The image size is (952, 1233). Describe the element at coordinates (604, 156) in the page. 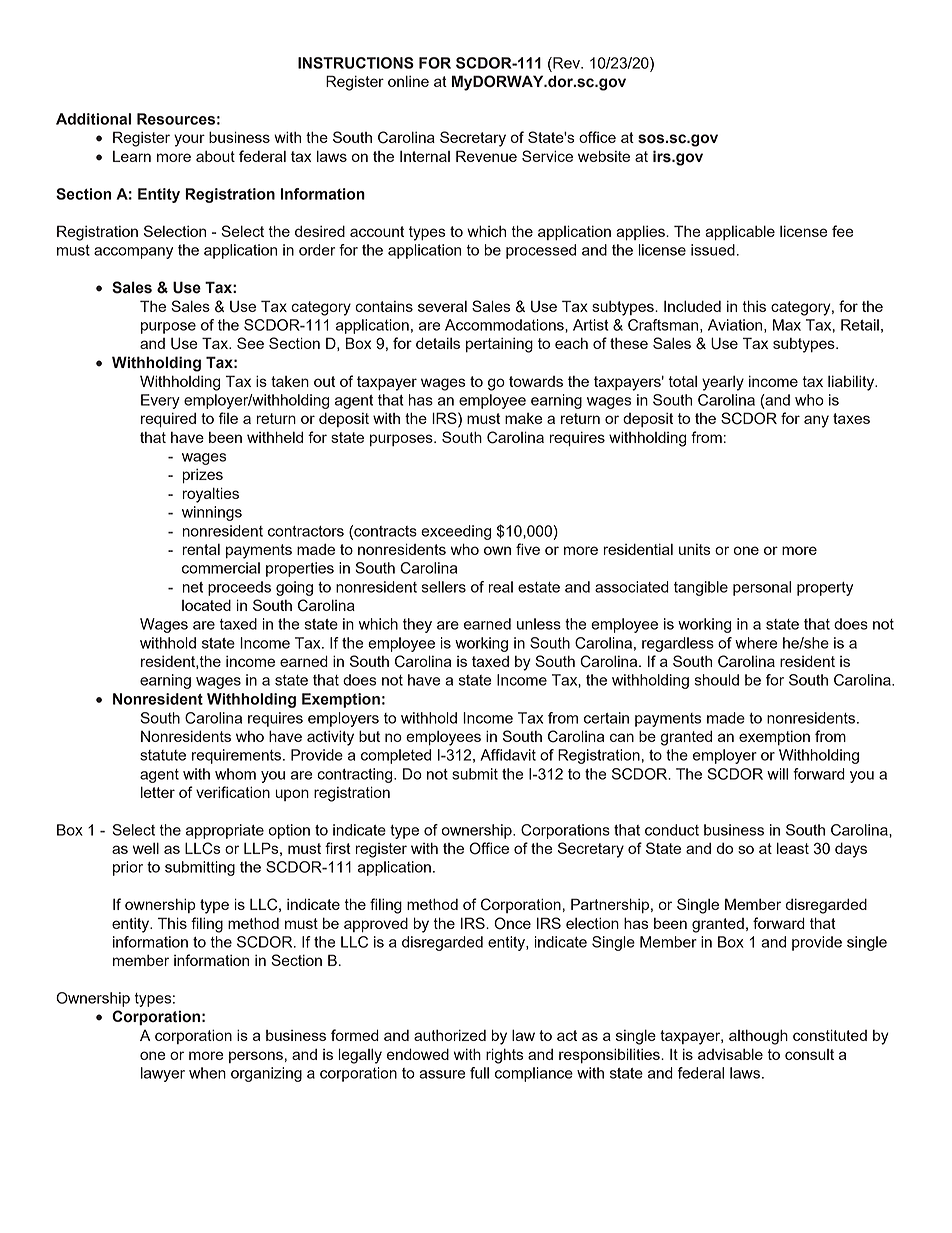

I see `website` at that location.
